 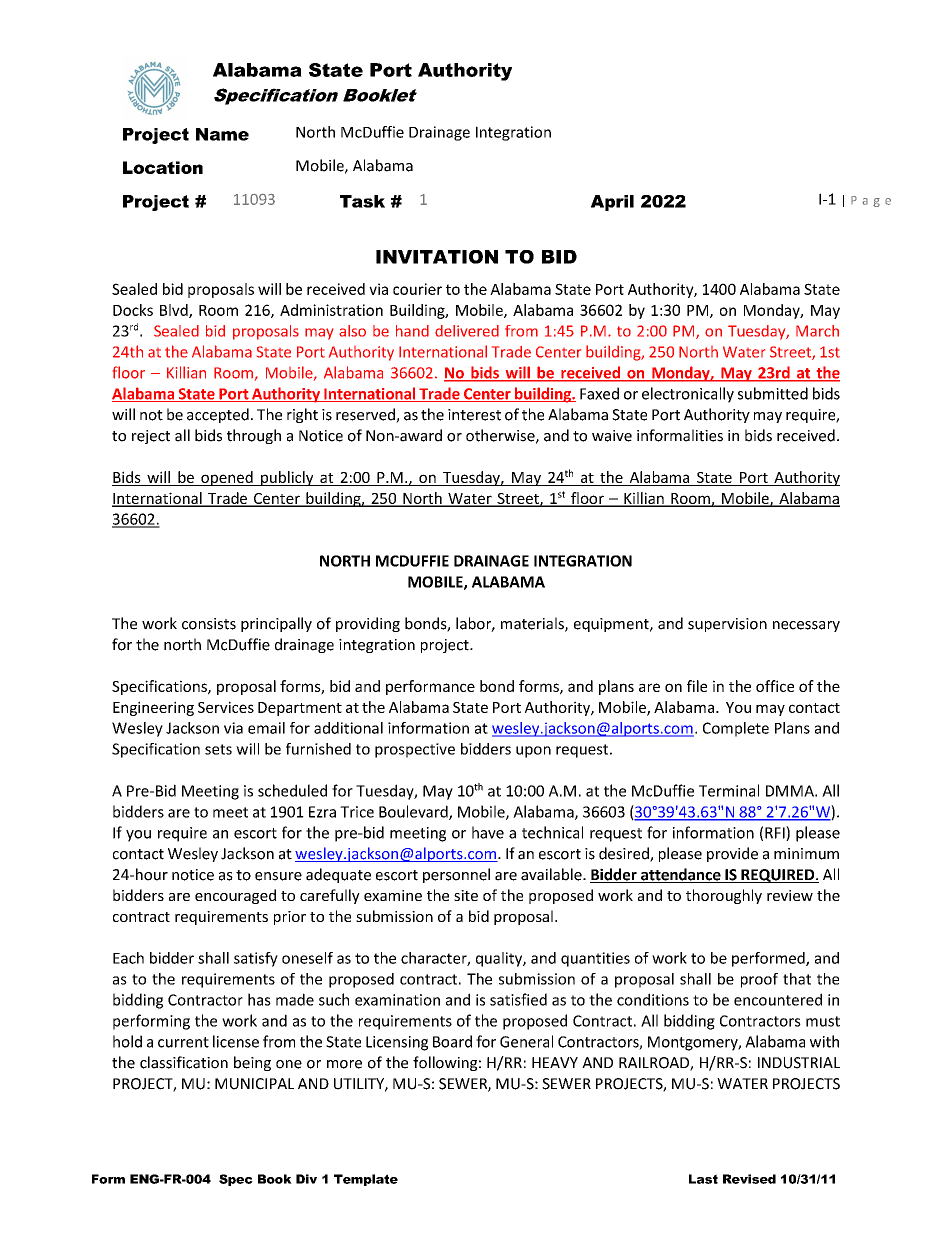 What do you see at coordinates (209, 624) in the image?
I see `consists` at bounding box center [209, 624].
